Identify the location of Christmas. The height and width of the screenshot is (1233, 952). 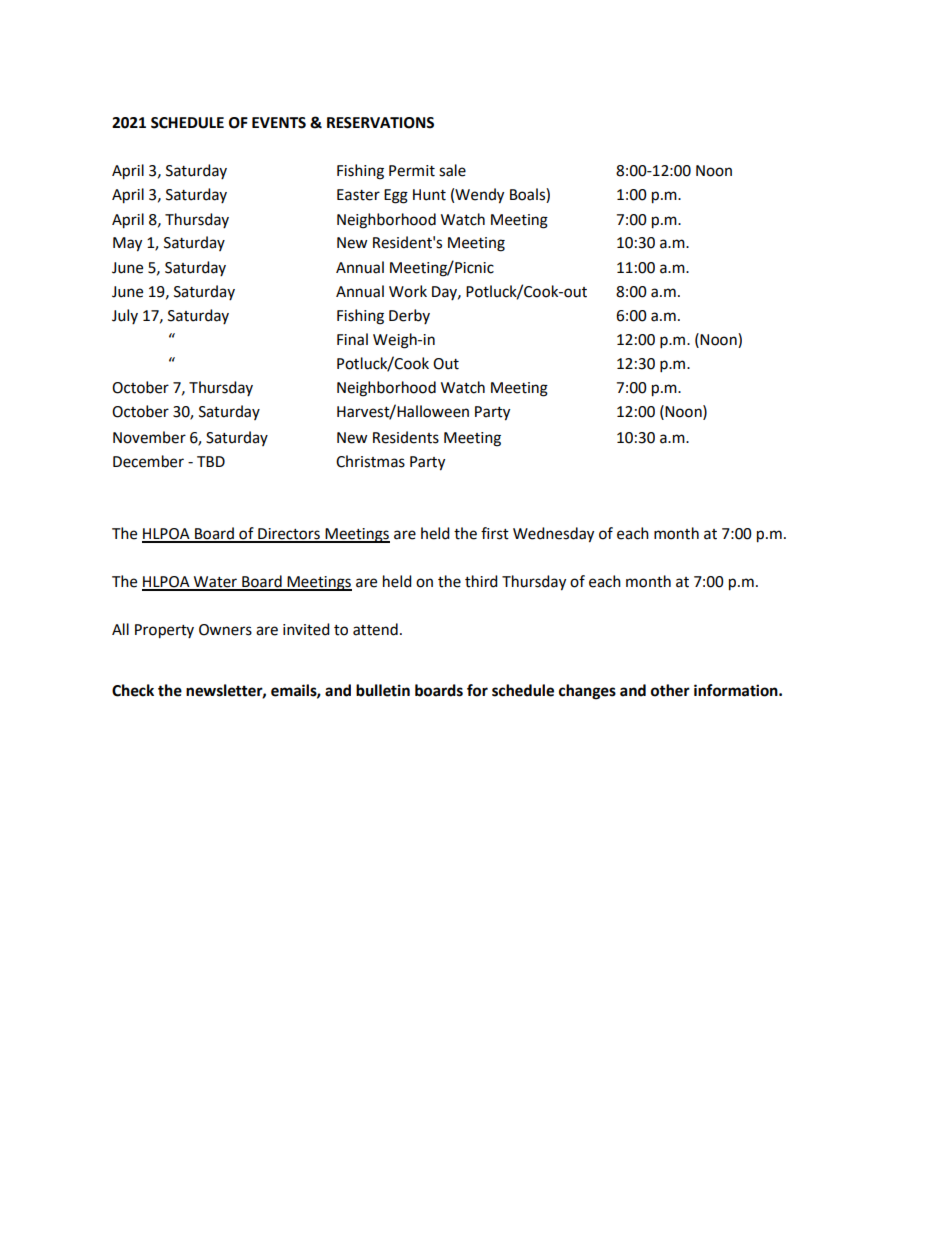
(370, 461).
